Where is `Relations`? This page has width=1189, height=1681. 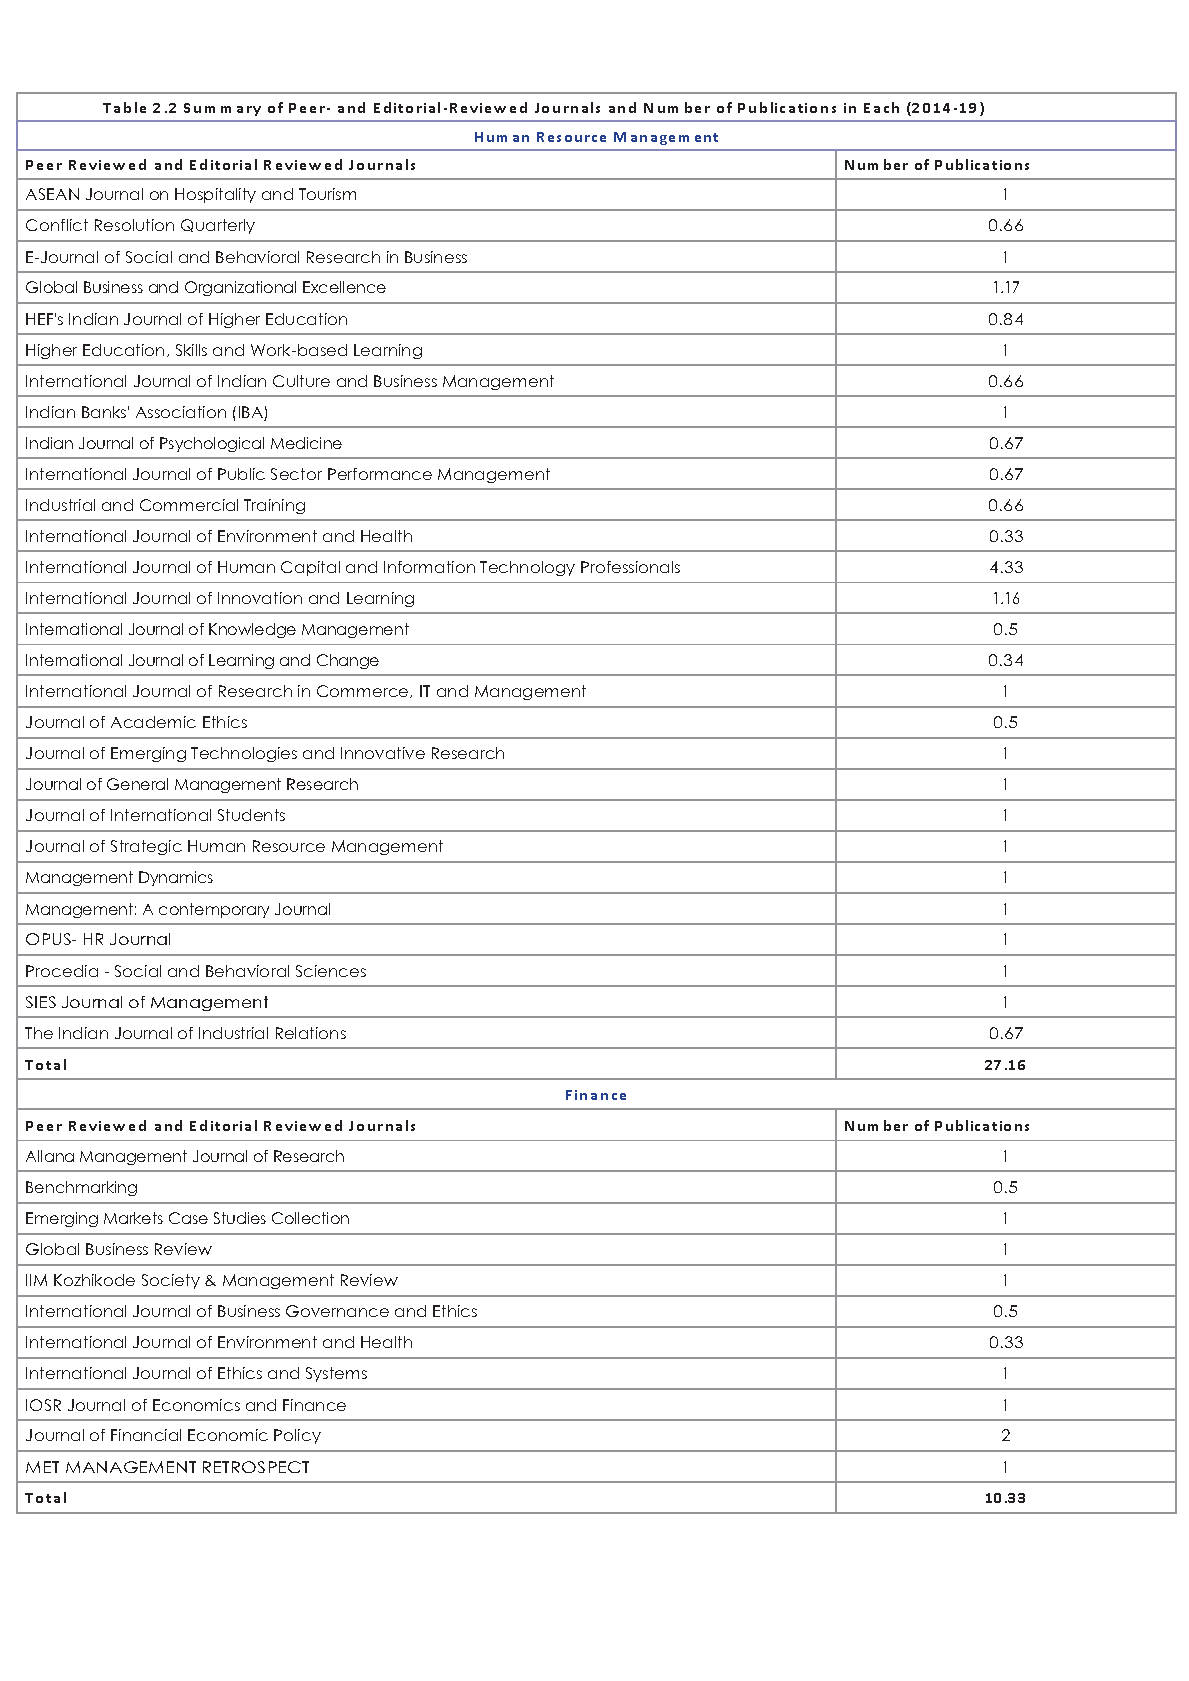
Relations is located at coordinates (311, 1033).
